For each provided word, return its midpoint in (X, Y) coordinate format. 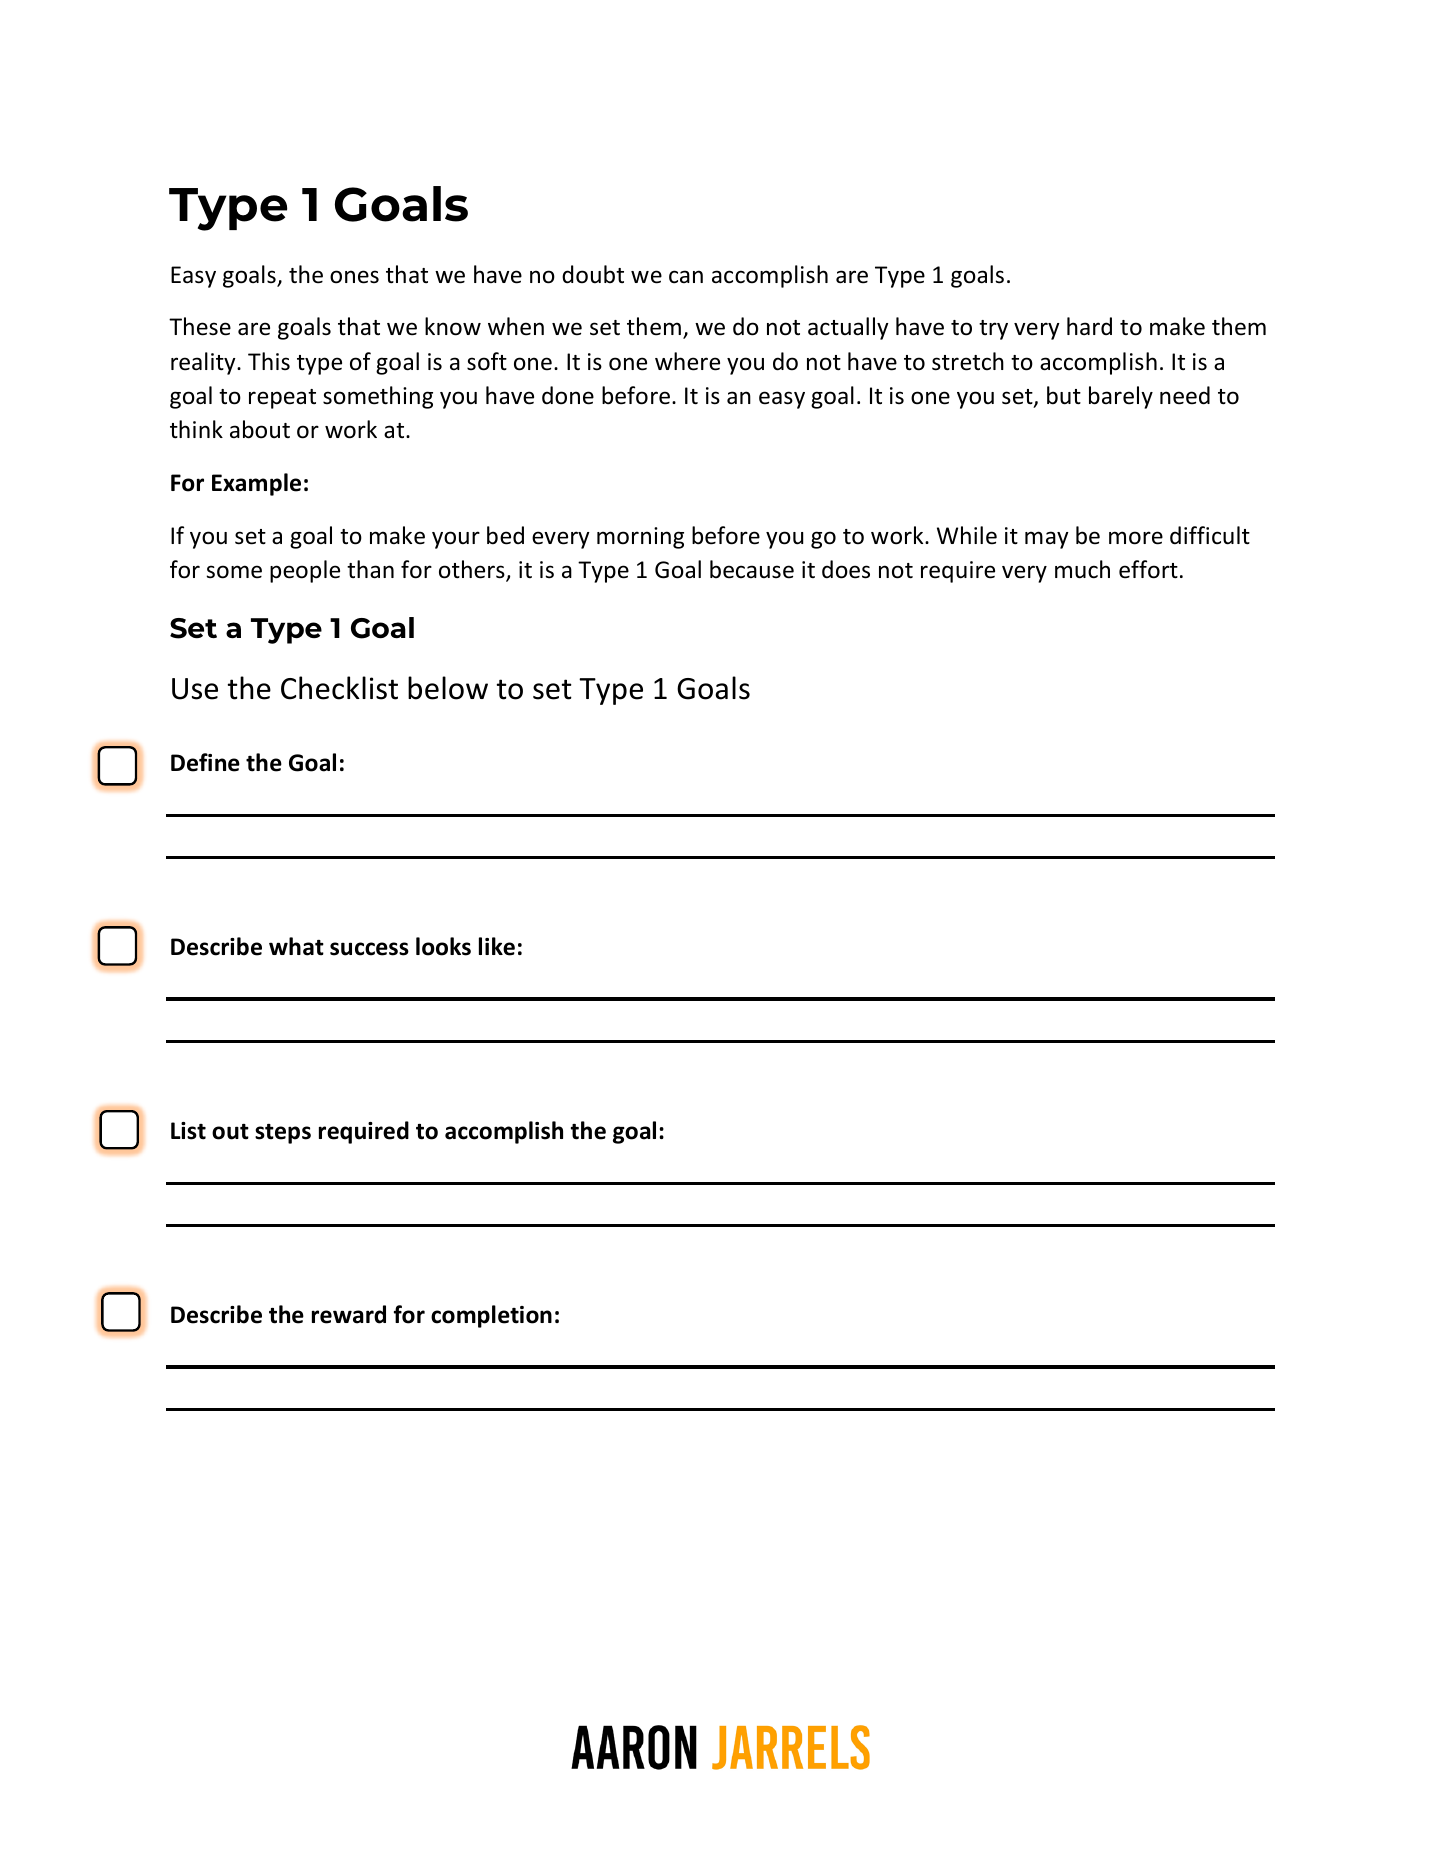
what (296, 946)
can (686, 277)
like (497, 946)
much (1082, 569)
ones (354, 277)
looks (443, 946)
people (305, 571)
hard (1089, 326)
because (752, 569)
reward (349, 1314)
